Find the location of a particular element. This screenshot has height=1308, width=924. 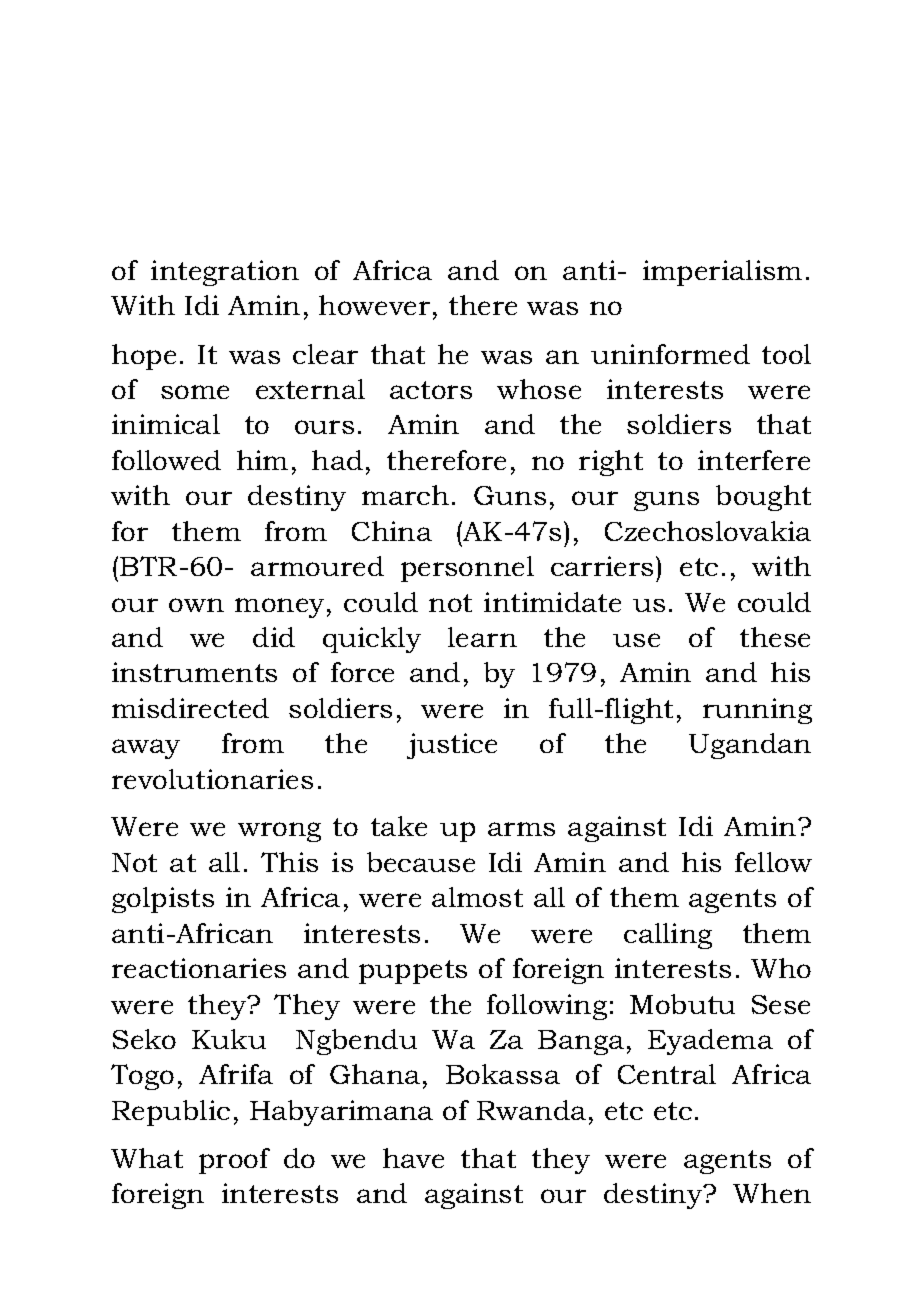

however is located at coordinates (374, 305).
